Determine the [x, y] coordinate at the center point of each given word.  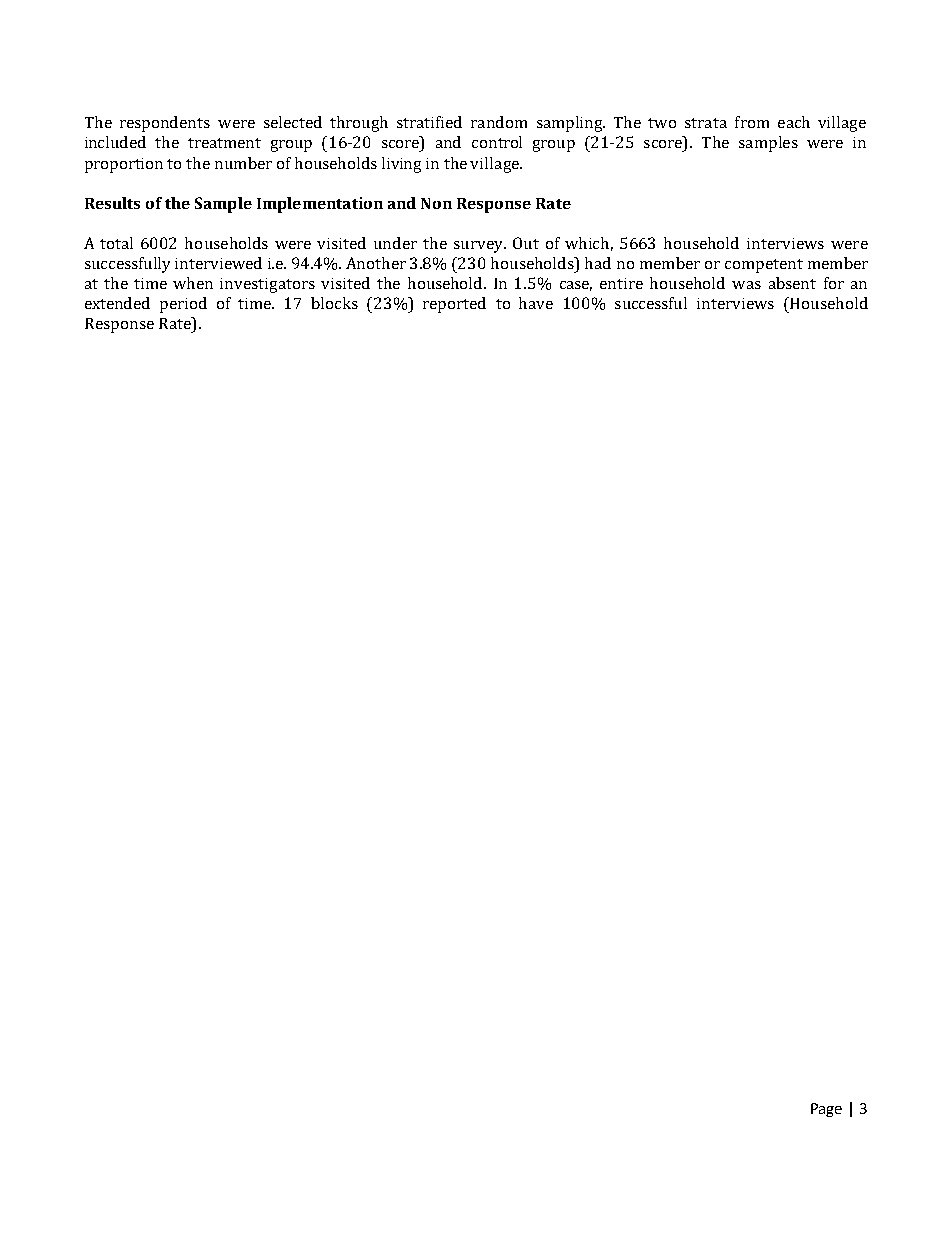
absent [792, 283]
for [834, 283]
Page [826, 1110]
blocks [334, 303]
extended [117, 303]
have [536, 303]
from [752, 122]
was [746, 285]
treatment [224, 143]
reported [454, 305]
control [497, 142]
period [183, 305]
